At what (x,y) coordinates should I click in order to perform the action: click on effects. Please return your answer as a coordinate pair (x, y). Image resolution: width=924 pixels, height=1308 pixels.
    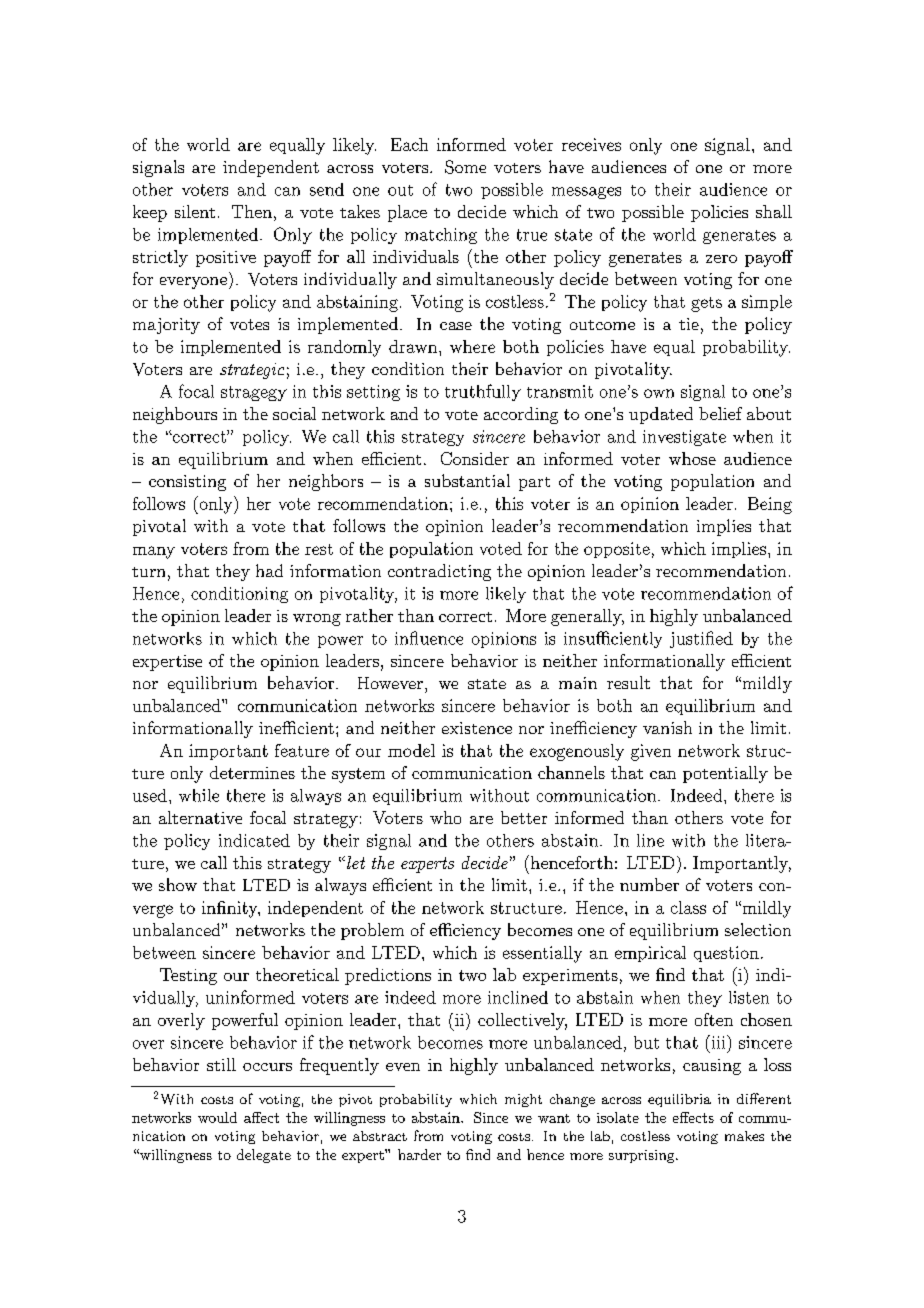
    Looking at the image, I should click on (693, 1117).
